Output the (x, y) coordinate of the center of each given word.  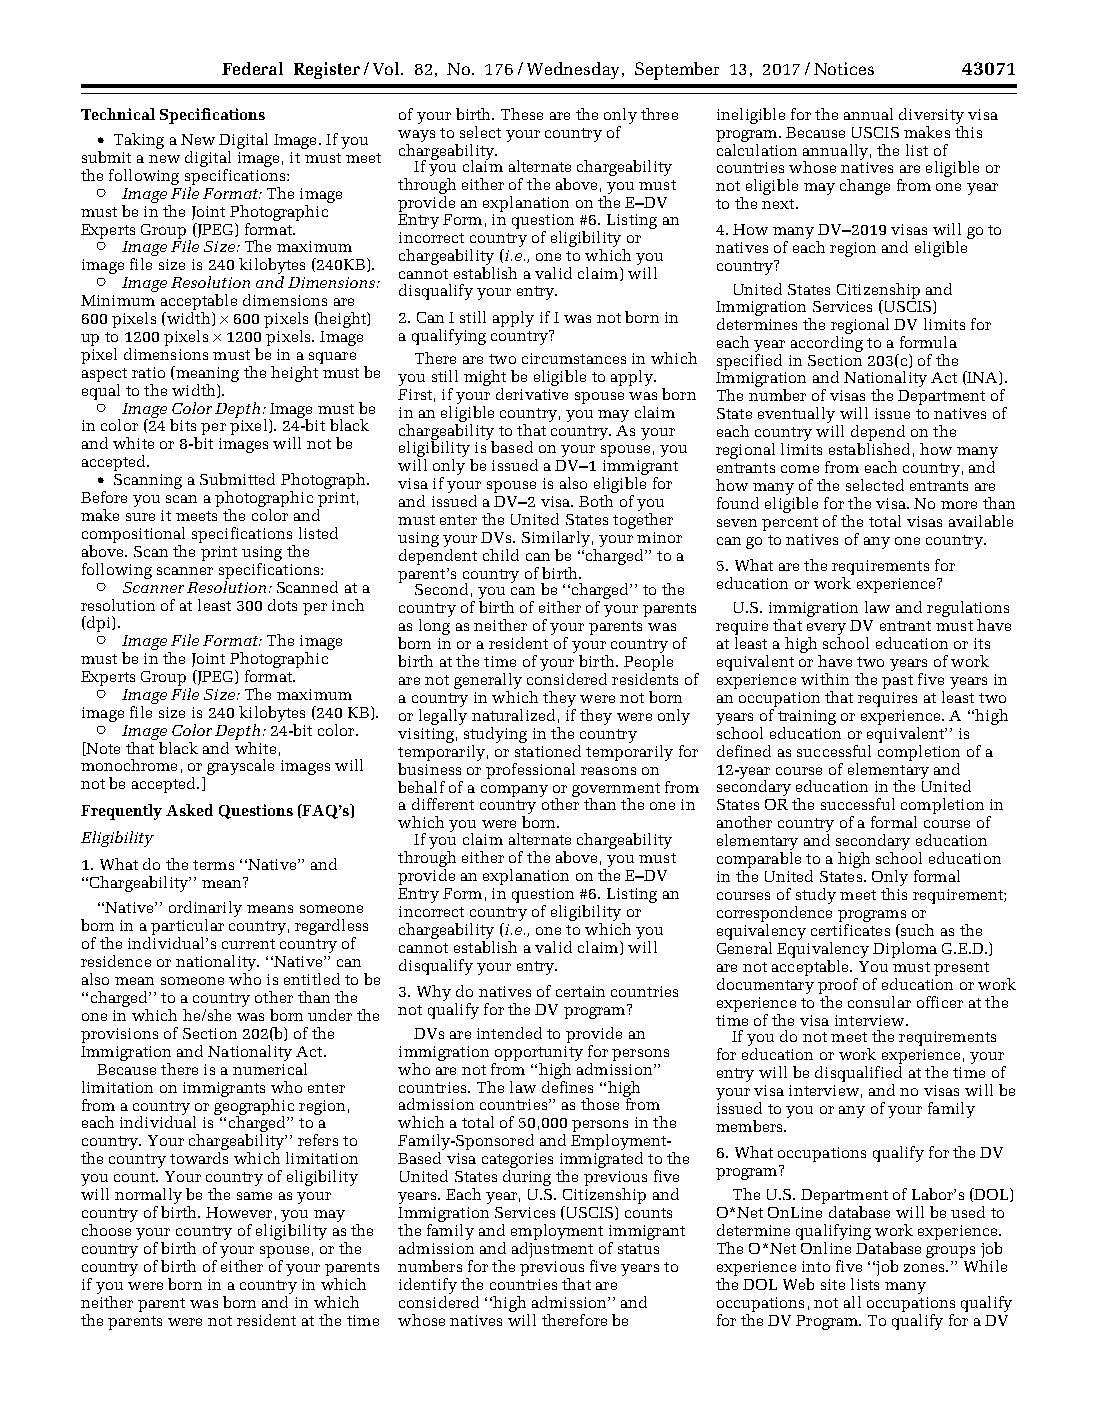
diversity (931, 117)
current (248, 944)
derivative (532, 394)
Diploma (905, 950)
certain (580, 991)
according (827, 342)
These (522, 114)
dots (282, 605)
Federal (252, 68)
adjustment (552, 1248)
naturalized (513, 715)
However (239, 1212)
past (897, 682)
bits (183, 425)
